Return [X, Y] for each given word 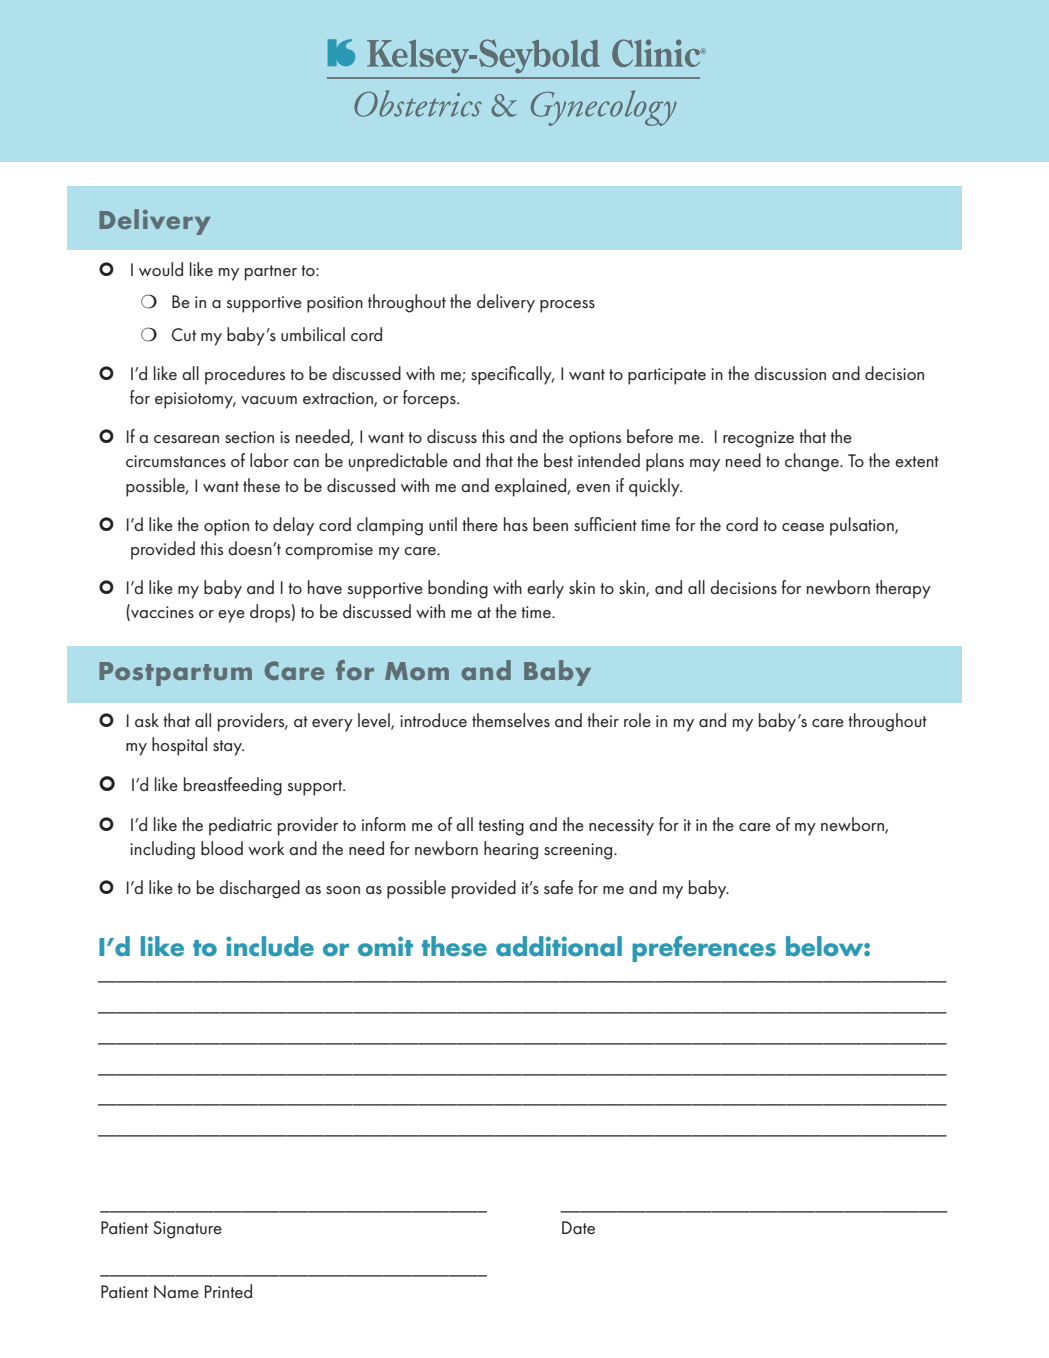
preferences [704, 949]
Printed [228, 1291]
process [567, 306]
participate [667, 376]
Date [578, 1227]
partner [271, 273]
